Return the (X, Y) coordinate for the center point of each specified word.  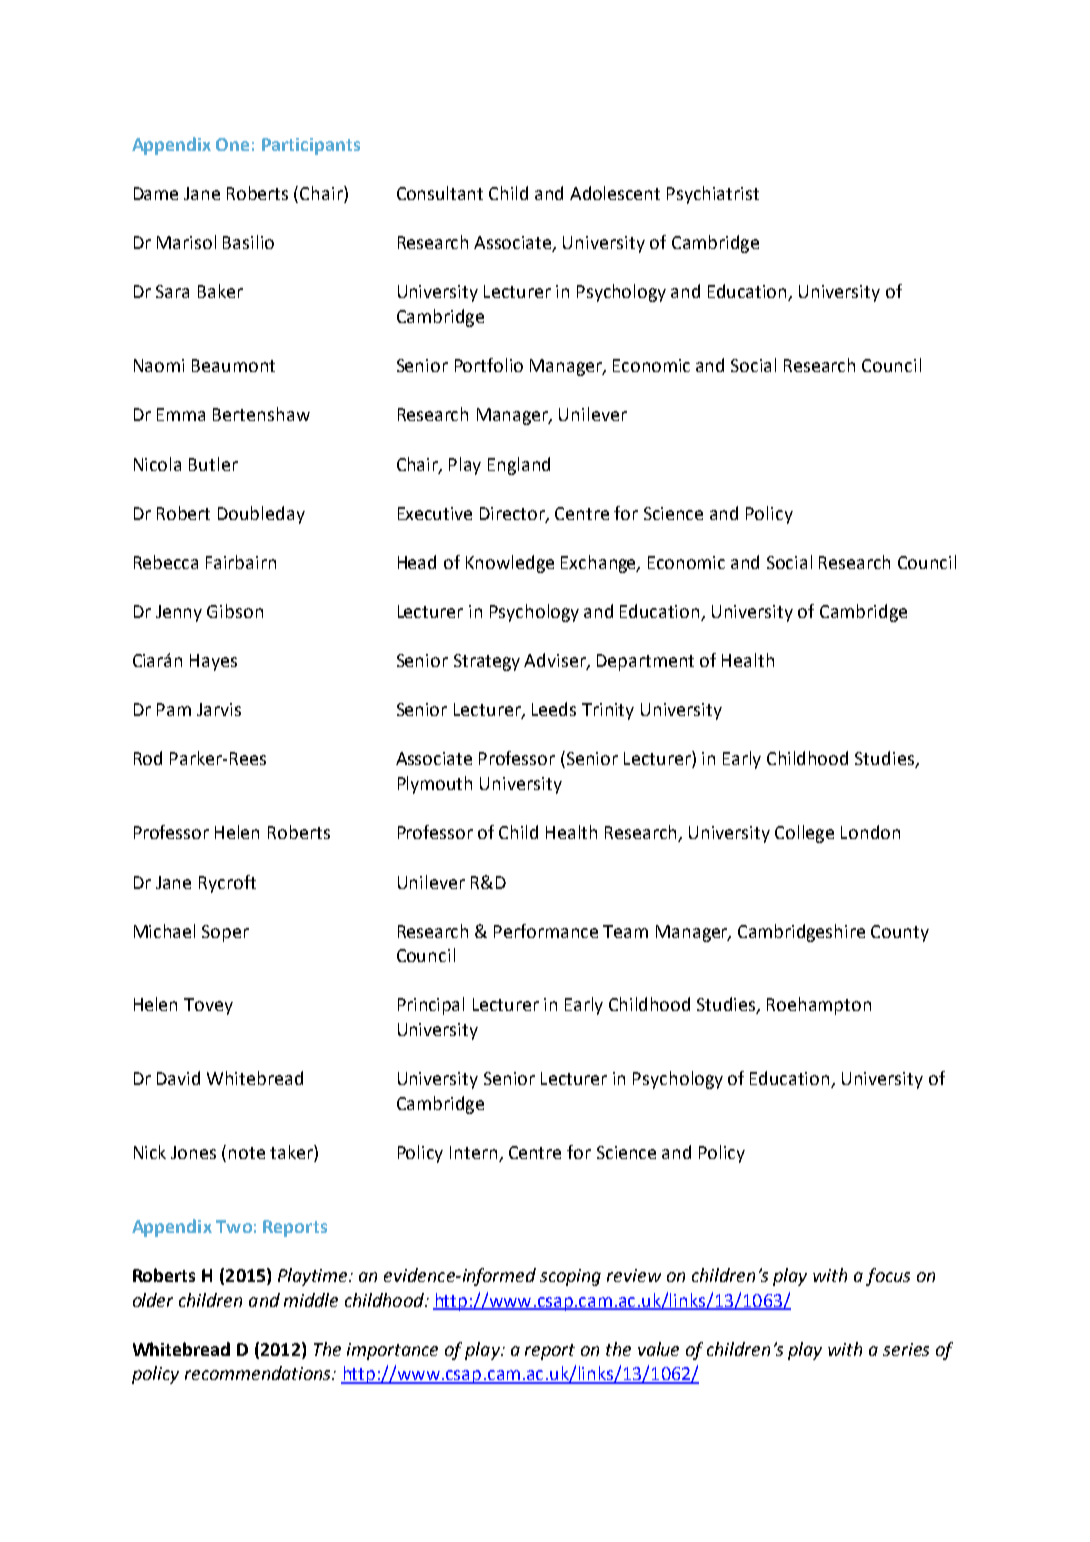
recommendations (259, 1373)
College (804, 834)
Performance (546, 931)
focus (888, 1277)
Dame (156, 193)
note (247, 1153)
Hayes (213, 662)
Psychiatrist (713, 195)
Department (645, 662)
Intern (475, 1154)
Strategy (487, 662)
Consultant (440, 193)
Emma (181, 414)
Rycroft (227, 884)
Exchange (600, 564)
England (519, 466)
